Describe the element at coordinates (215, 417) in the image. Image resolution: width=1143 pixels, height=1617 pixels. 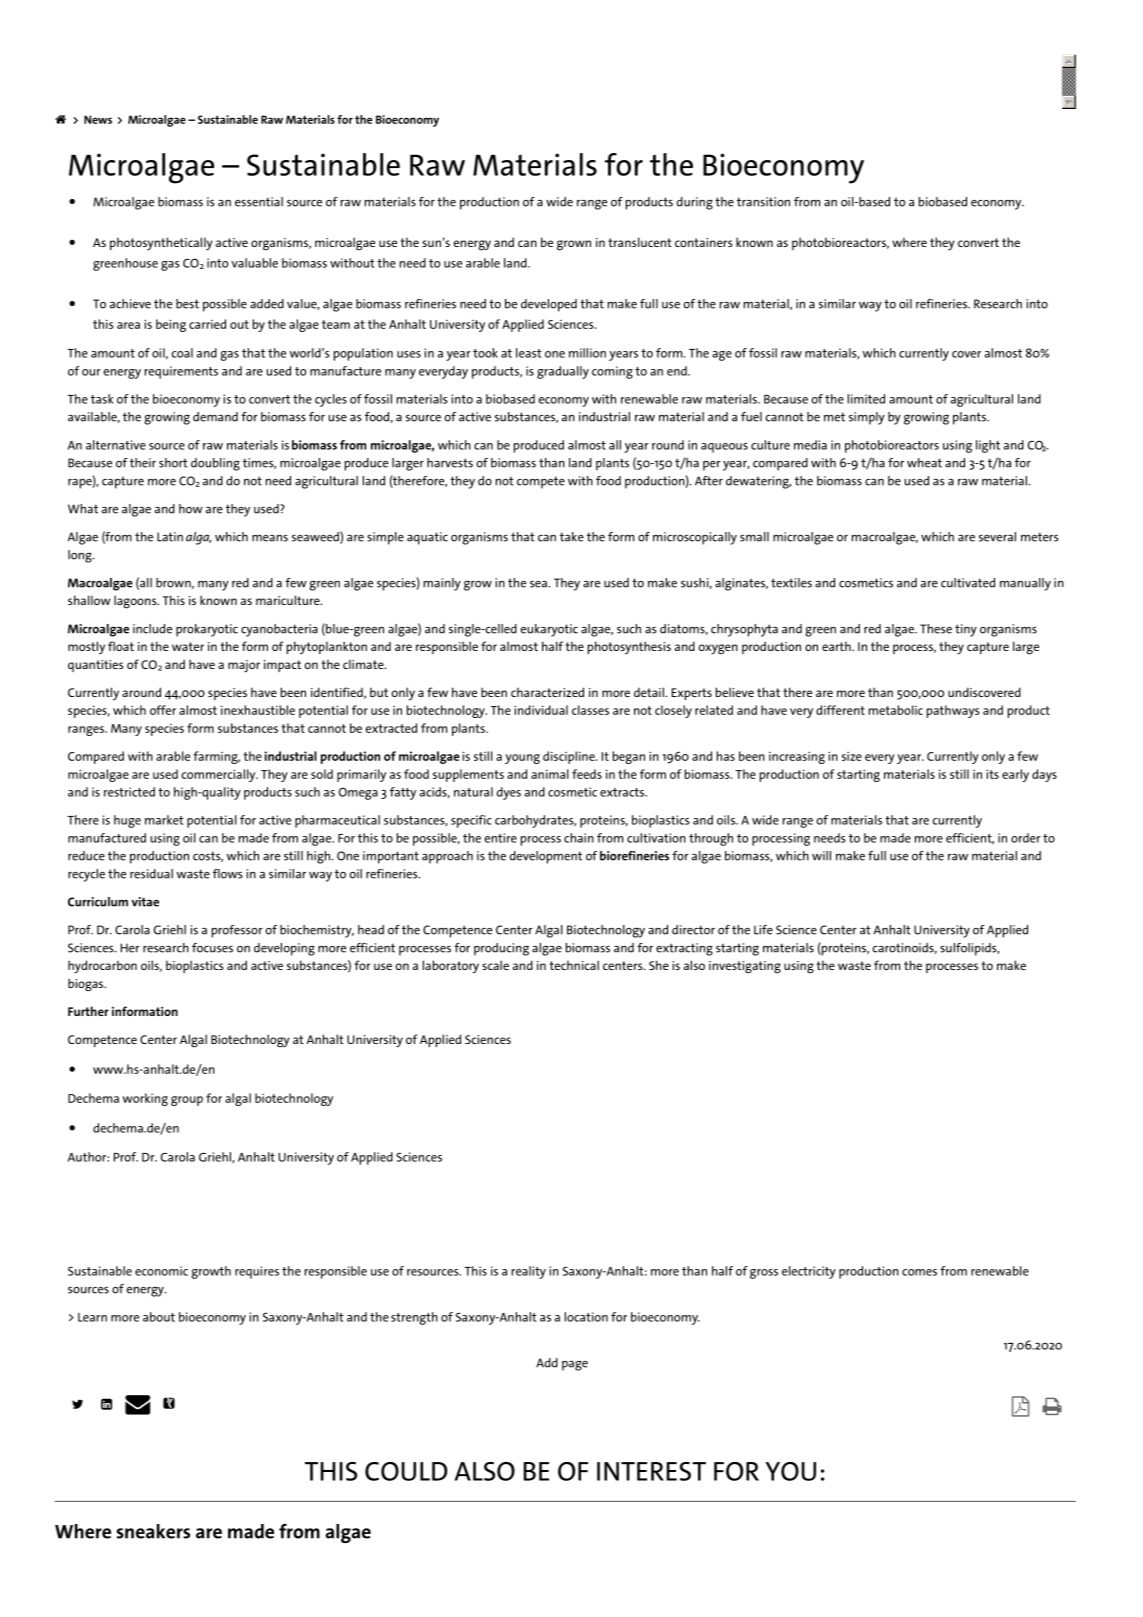
I see `demand` at that location.
